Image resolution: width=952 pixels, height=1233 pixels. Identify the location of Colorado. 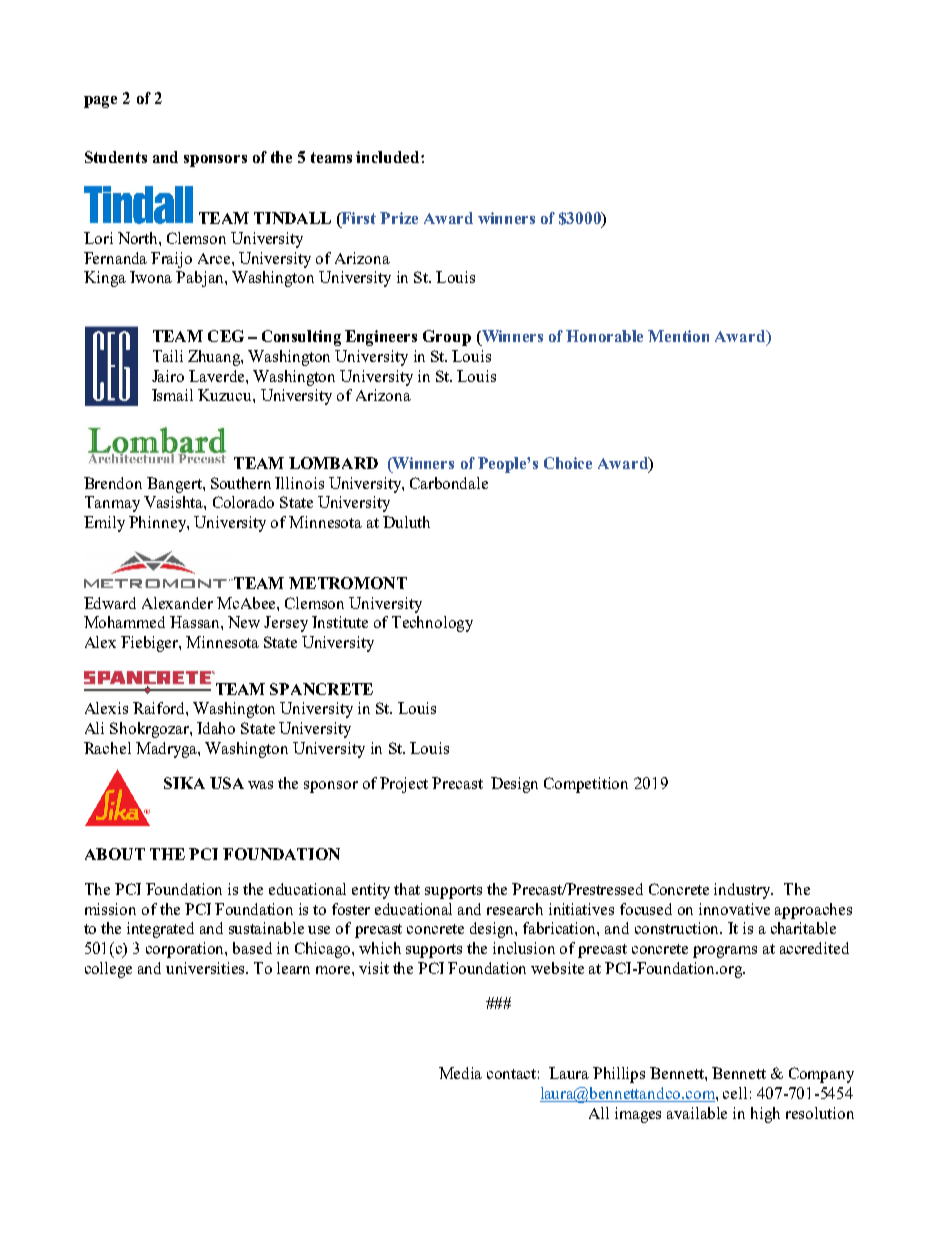
(243, 502).
